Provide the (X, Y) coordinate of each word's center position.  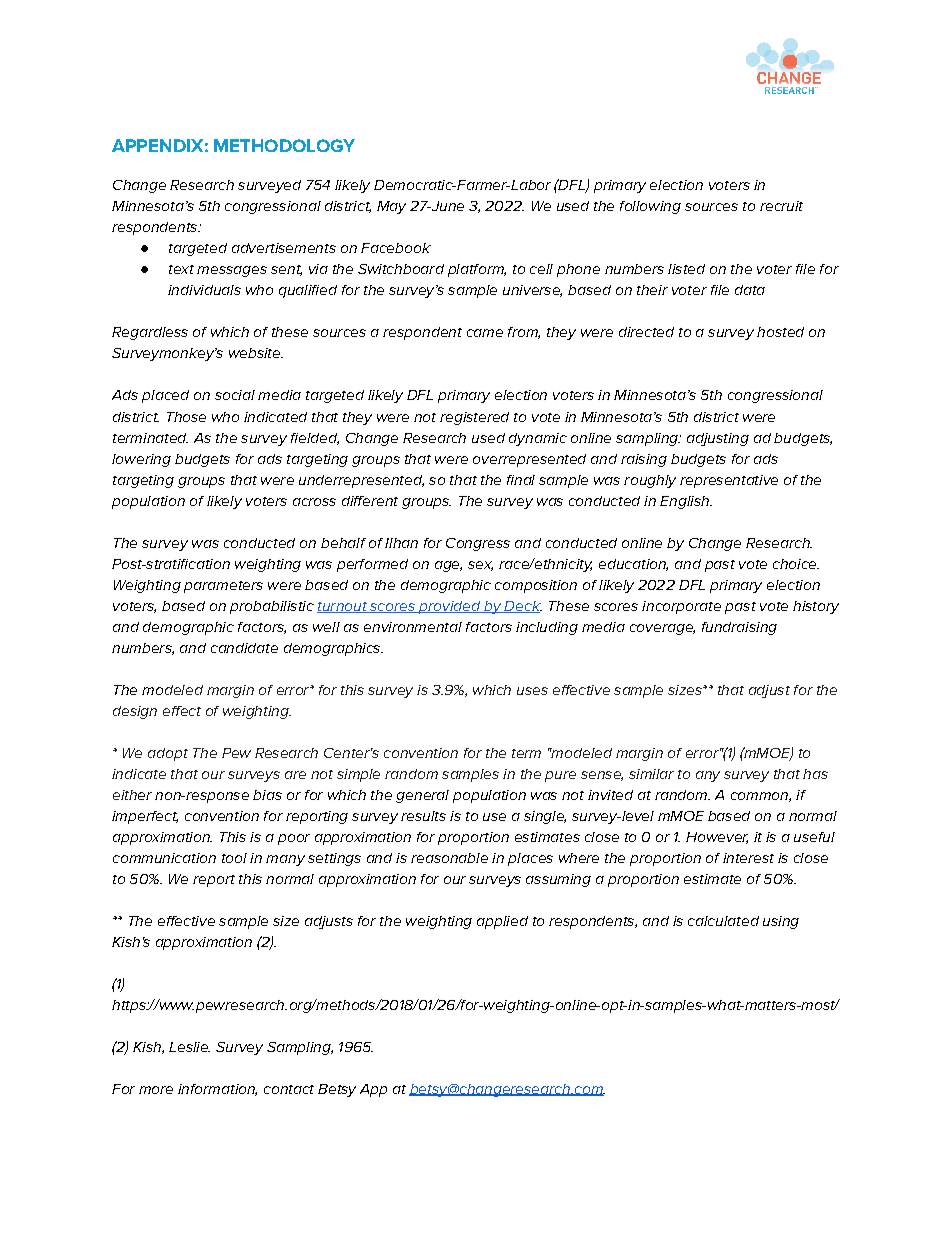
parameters (223, 587)
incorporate (681, 607)
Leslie (189, 1047)
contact (289, 1089)
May (391, 207)
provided (449, 607)
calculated (723, 921)
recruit (781, 206)
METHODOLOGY (284, 145)
